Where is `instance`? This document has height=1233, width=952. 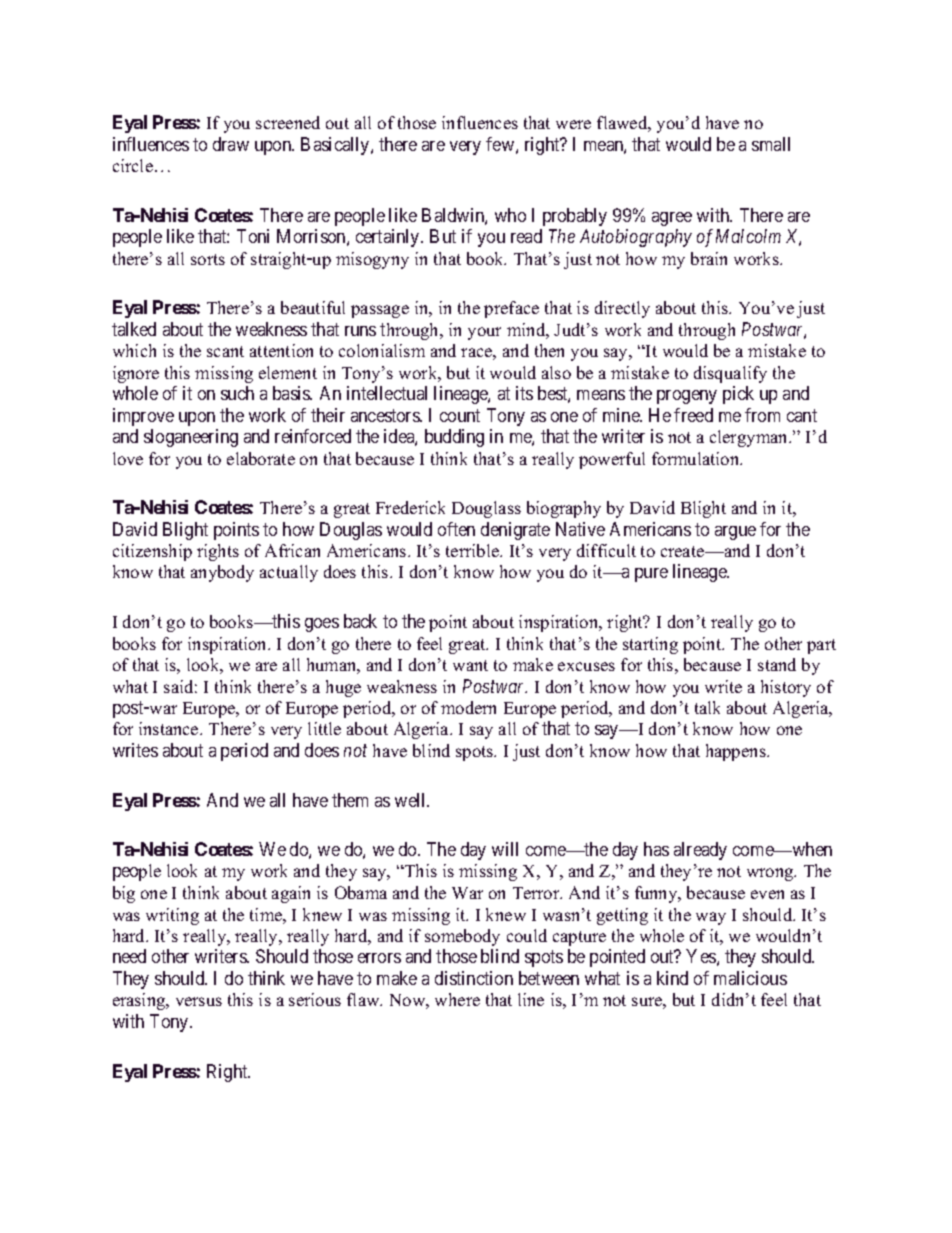
instance is located at coordinates (170, 728).
